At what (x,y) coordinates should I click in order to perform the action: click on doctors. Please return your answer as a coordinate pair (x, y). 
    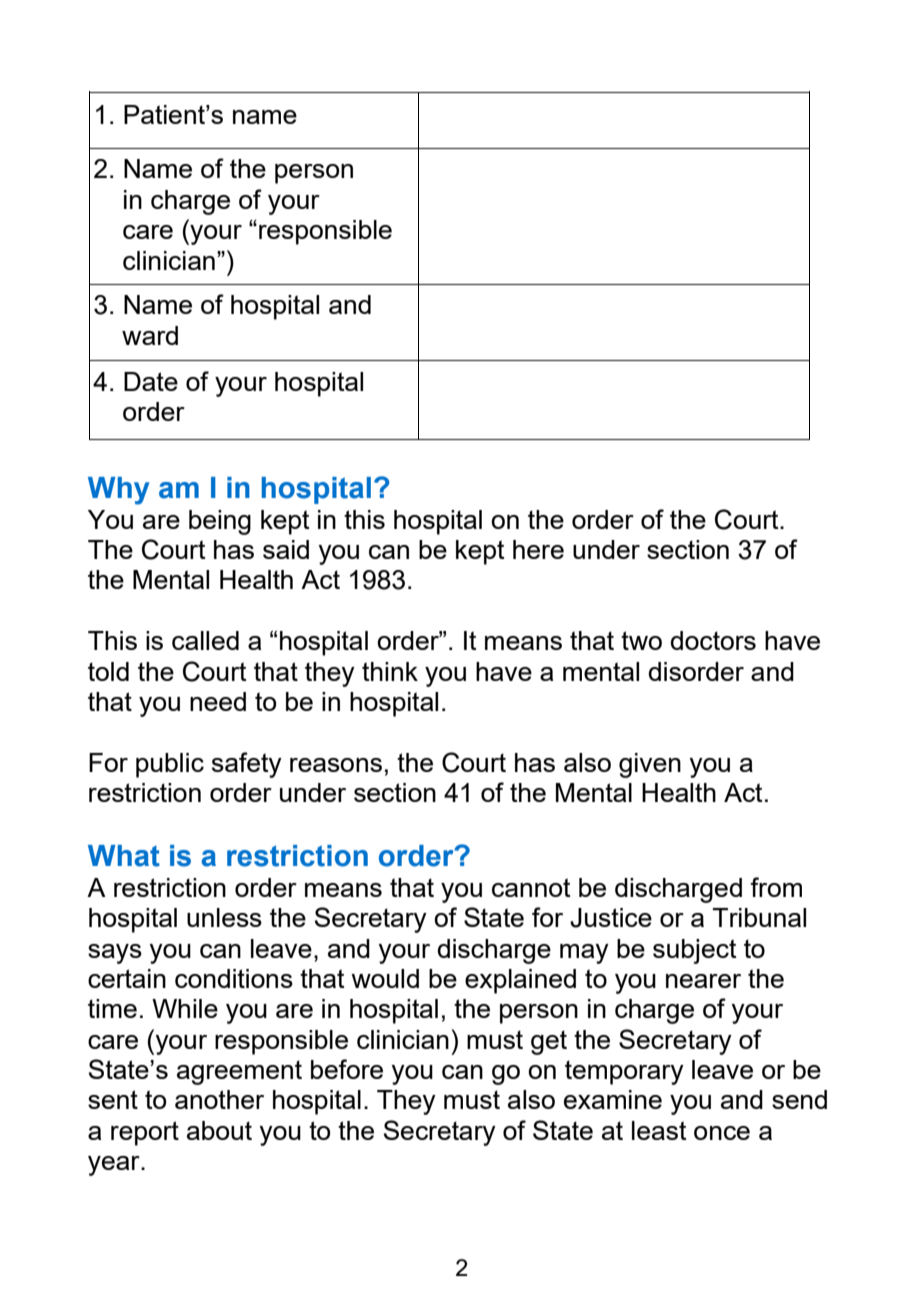
    Looking at the image, I should click on (713, 640).
